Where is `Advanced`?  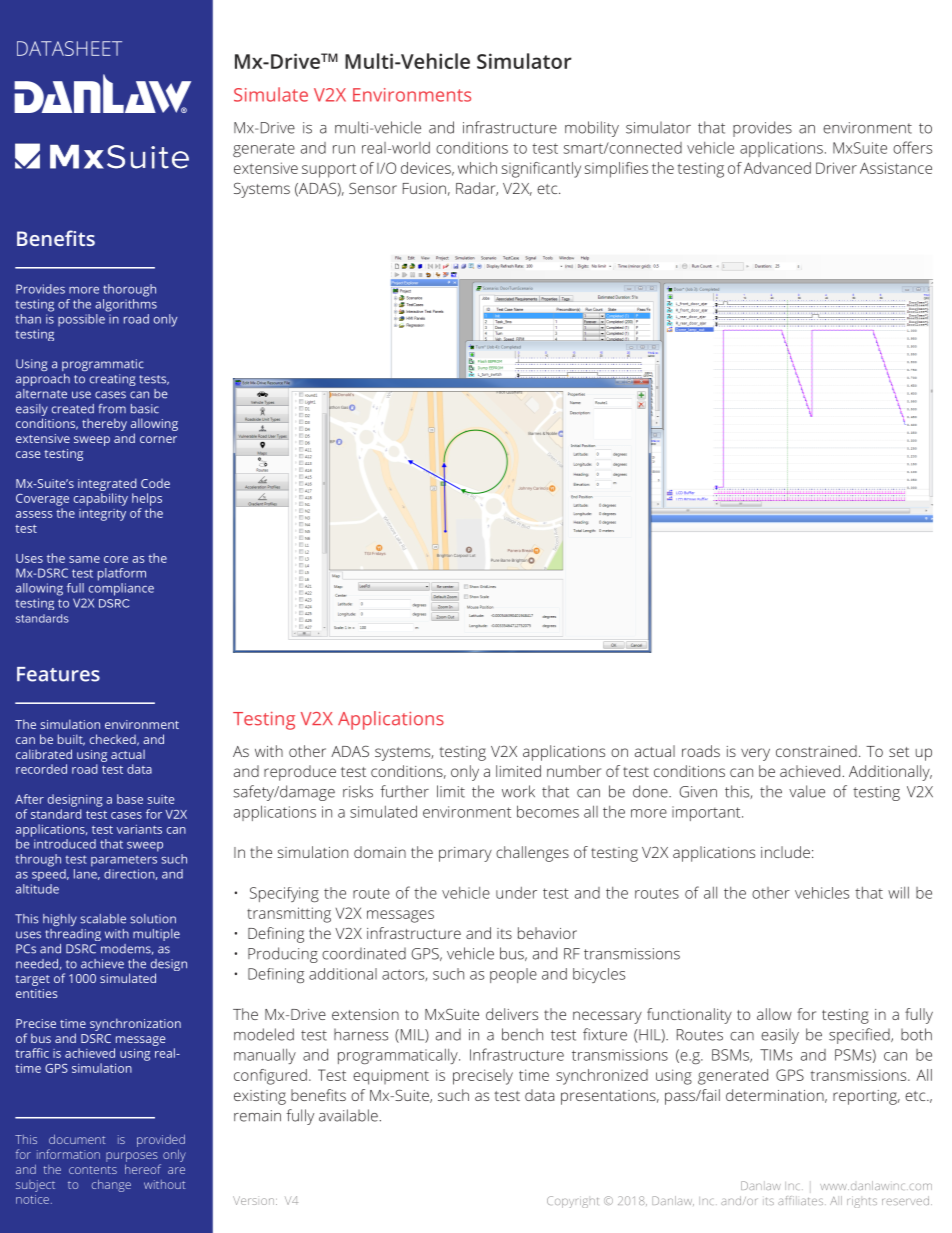 Advanced is located at coordinates (777, 168).
